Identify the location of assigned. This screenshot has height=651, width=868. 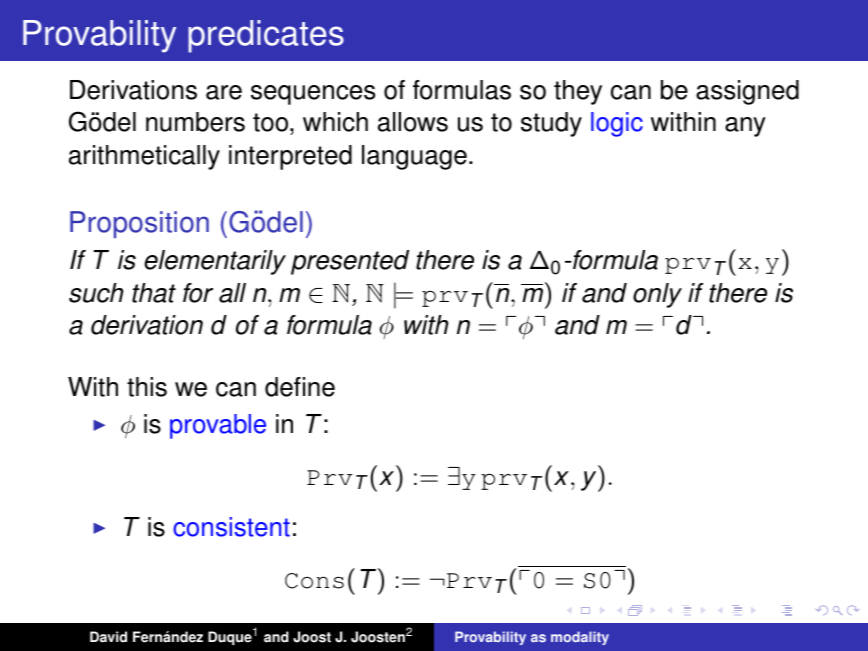
(747, 92).
